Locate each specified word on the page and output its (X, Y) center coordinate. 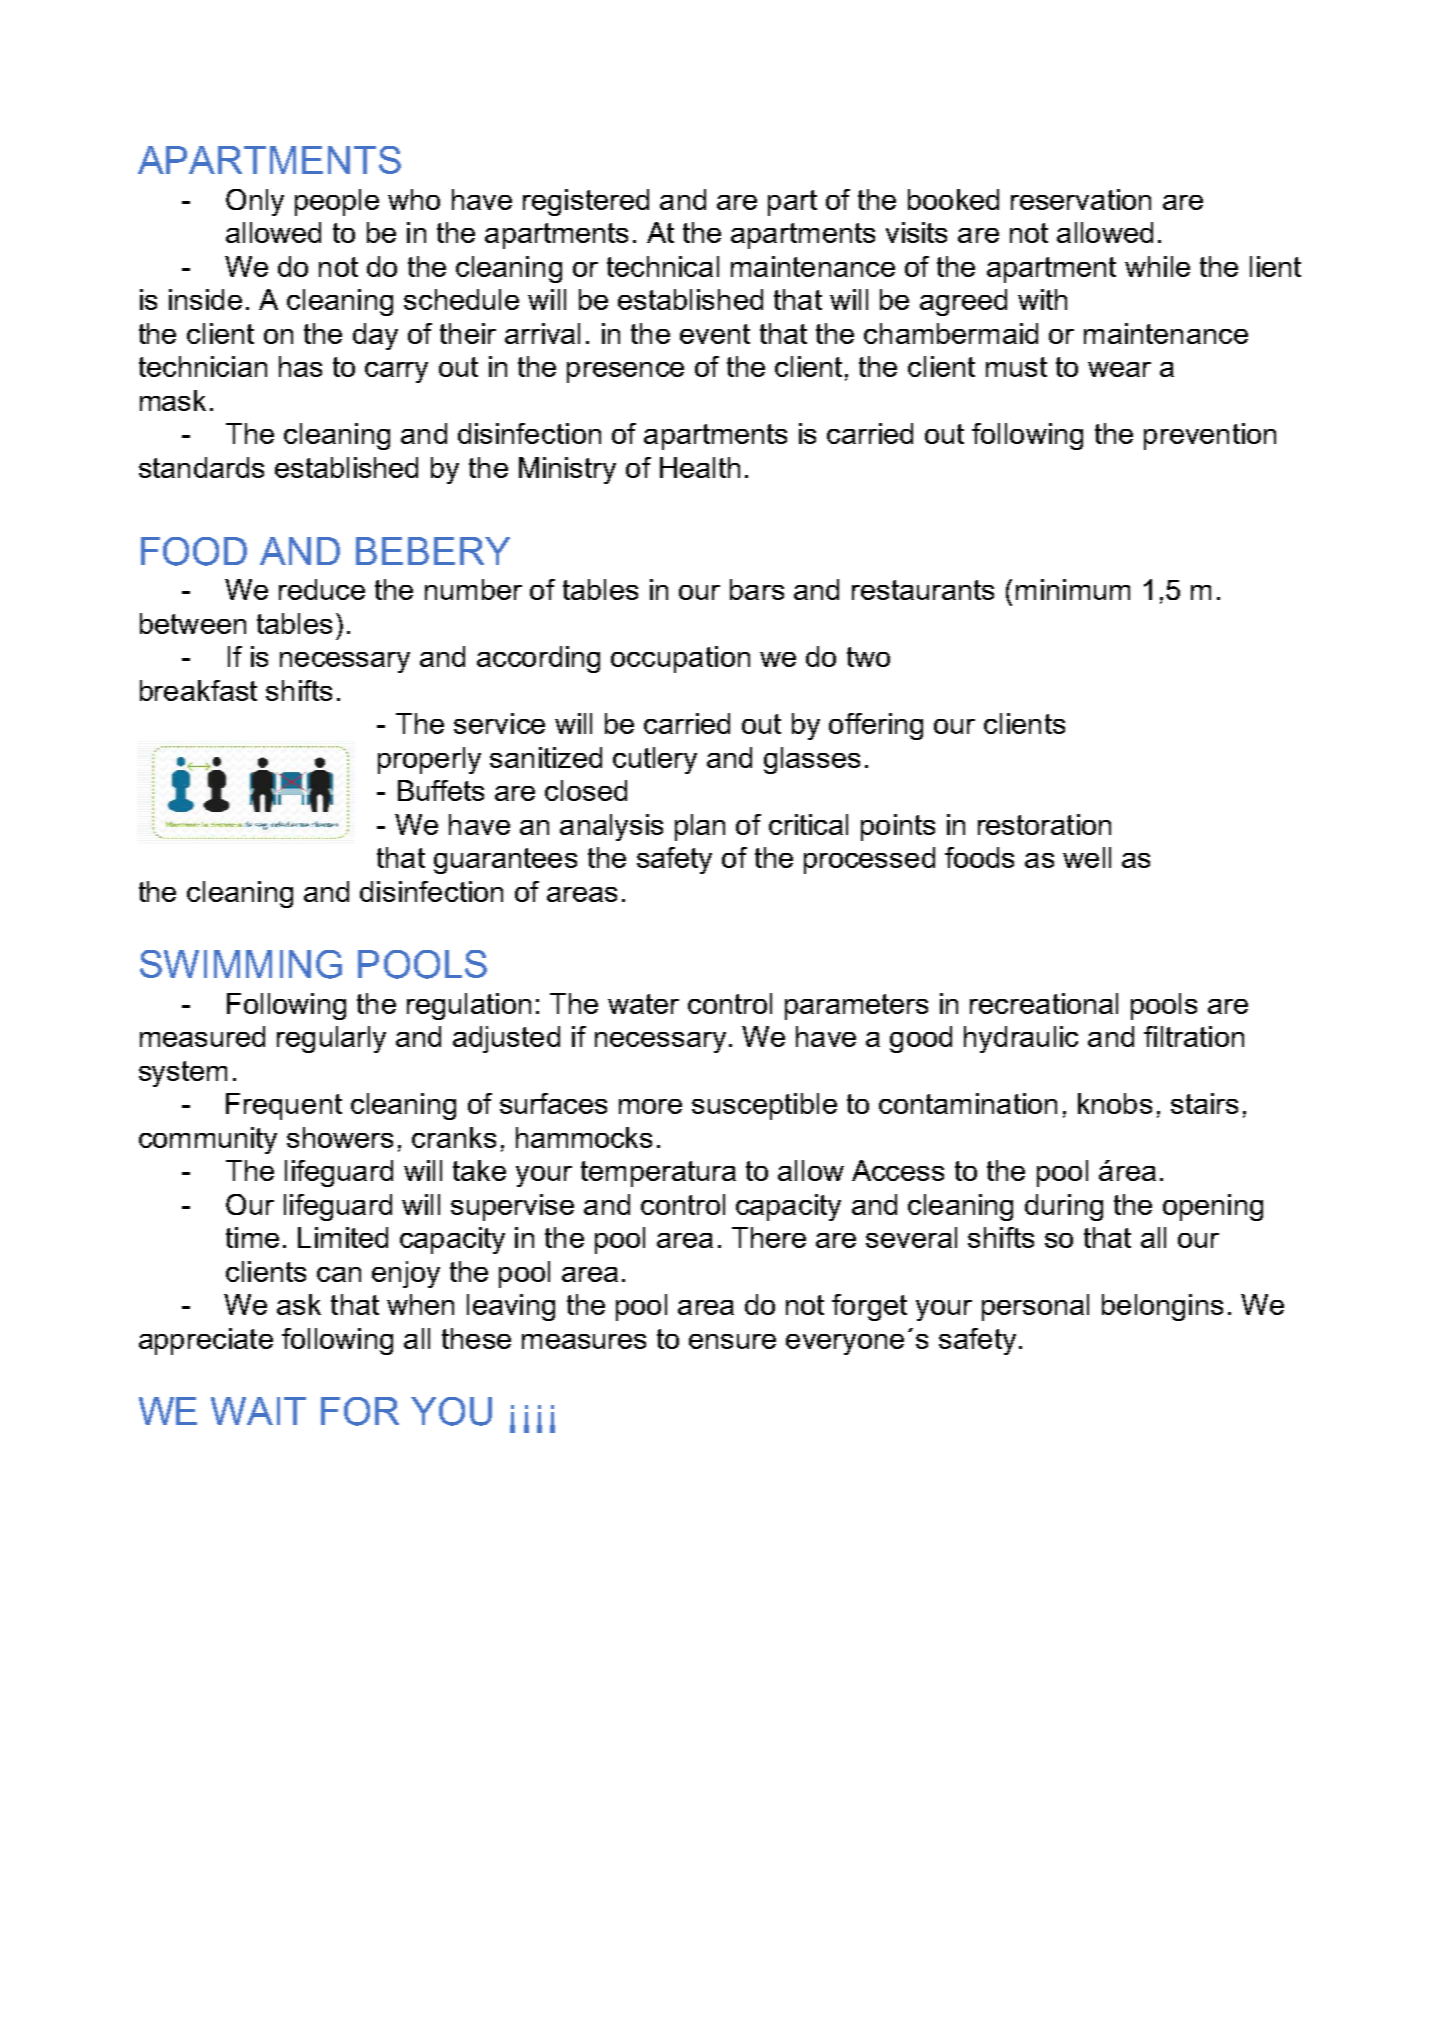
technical (663, 266)
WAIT (258, 1411)
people (337, 202)
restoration (1044, 824)
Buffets (441, 790)
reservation (1081, 199)
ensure (732, 1341)
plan (700, 827)
